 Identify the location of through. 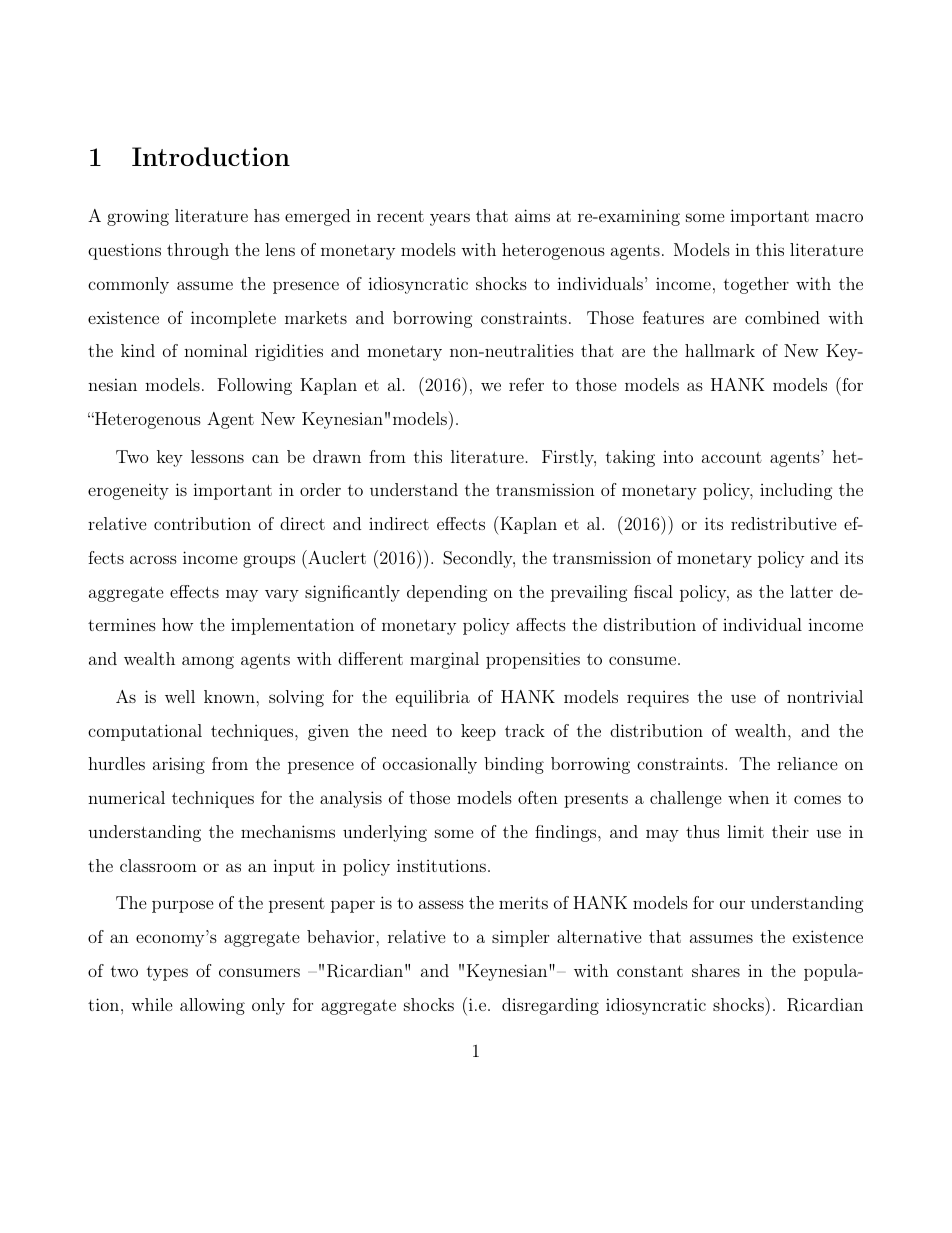
(198, 251).
